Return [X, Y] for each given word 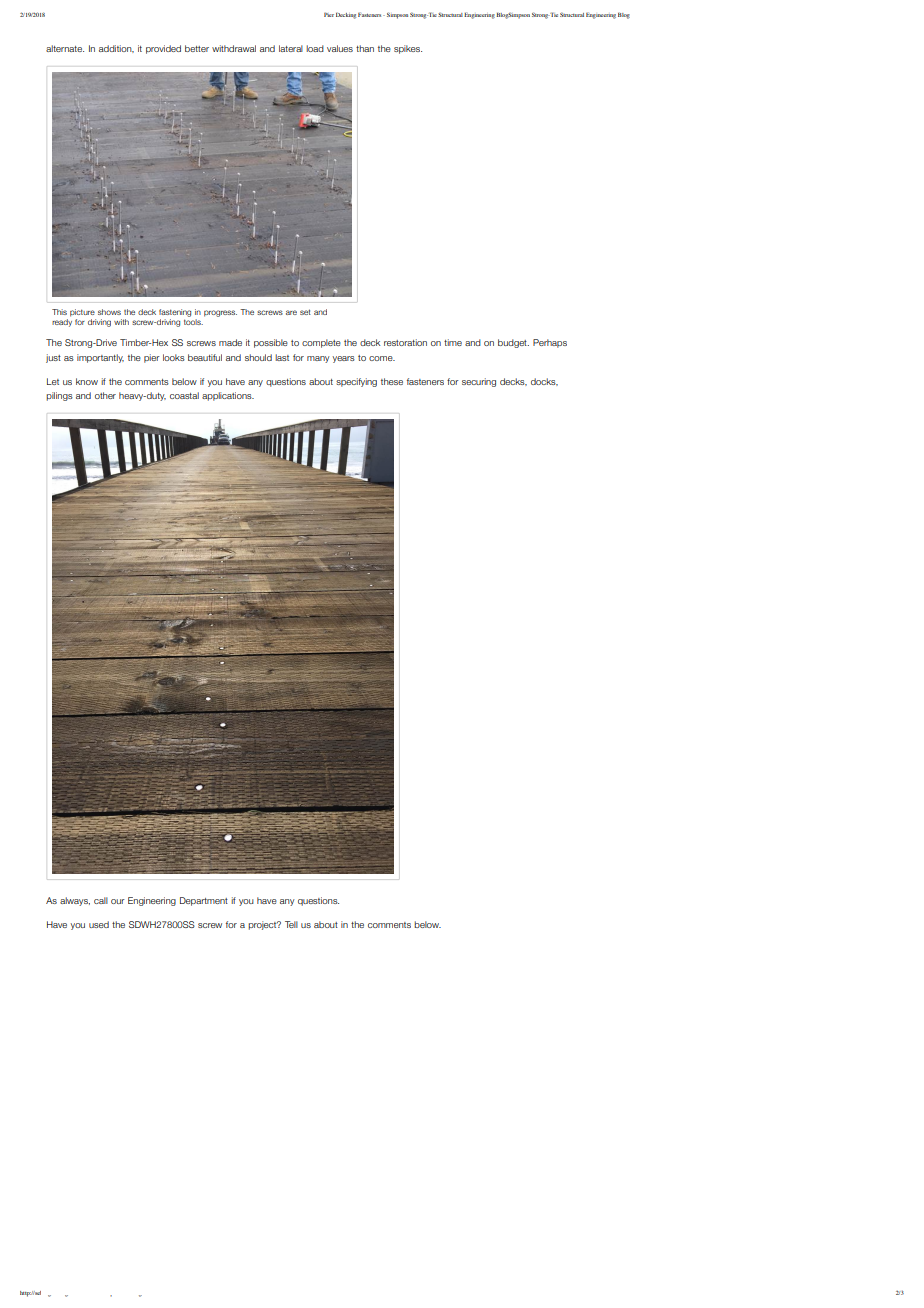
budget [513, 343]
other [105, 395]
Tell [291, 924]
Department [204, 901]
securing [479, 382]
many [318, 359]
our [118, 901]
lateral [291, 48]
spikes [408, 49]
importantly [100, 358]
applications [228, 396]
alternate [65, 48]
